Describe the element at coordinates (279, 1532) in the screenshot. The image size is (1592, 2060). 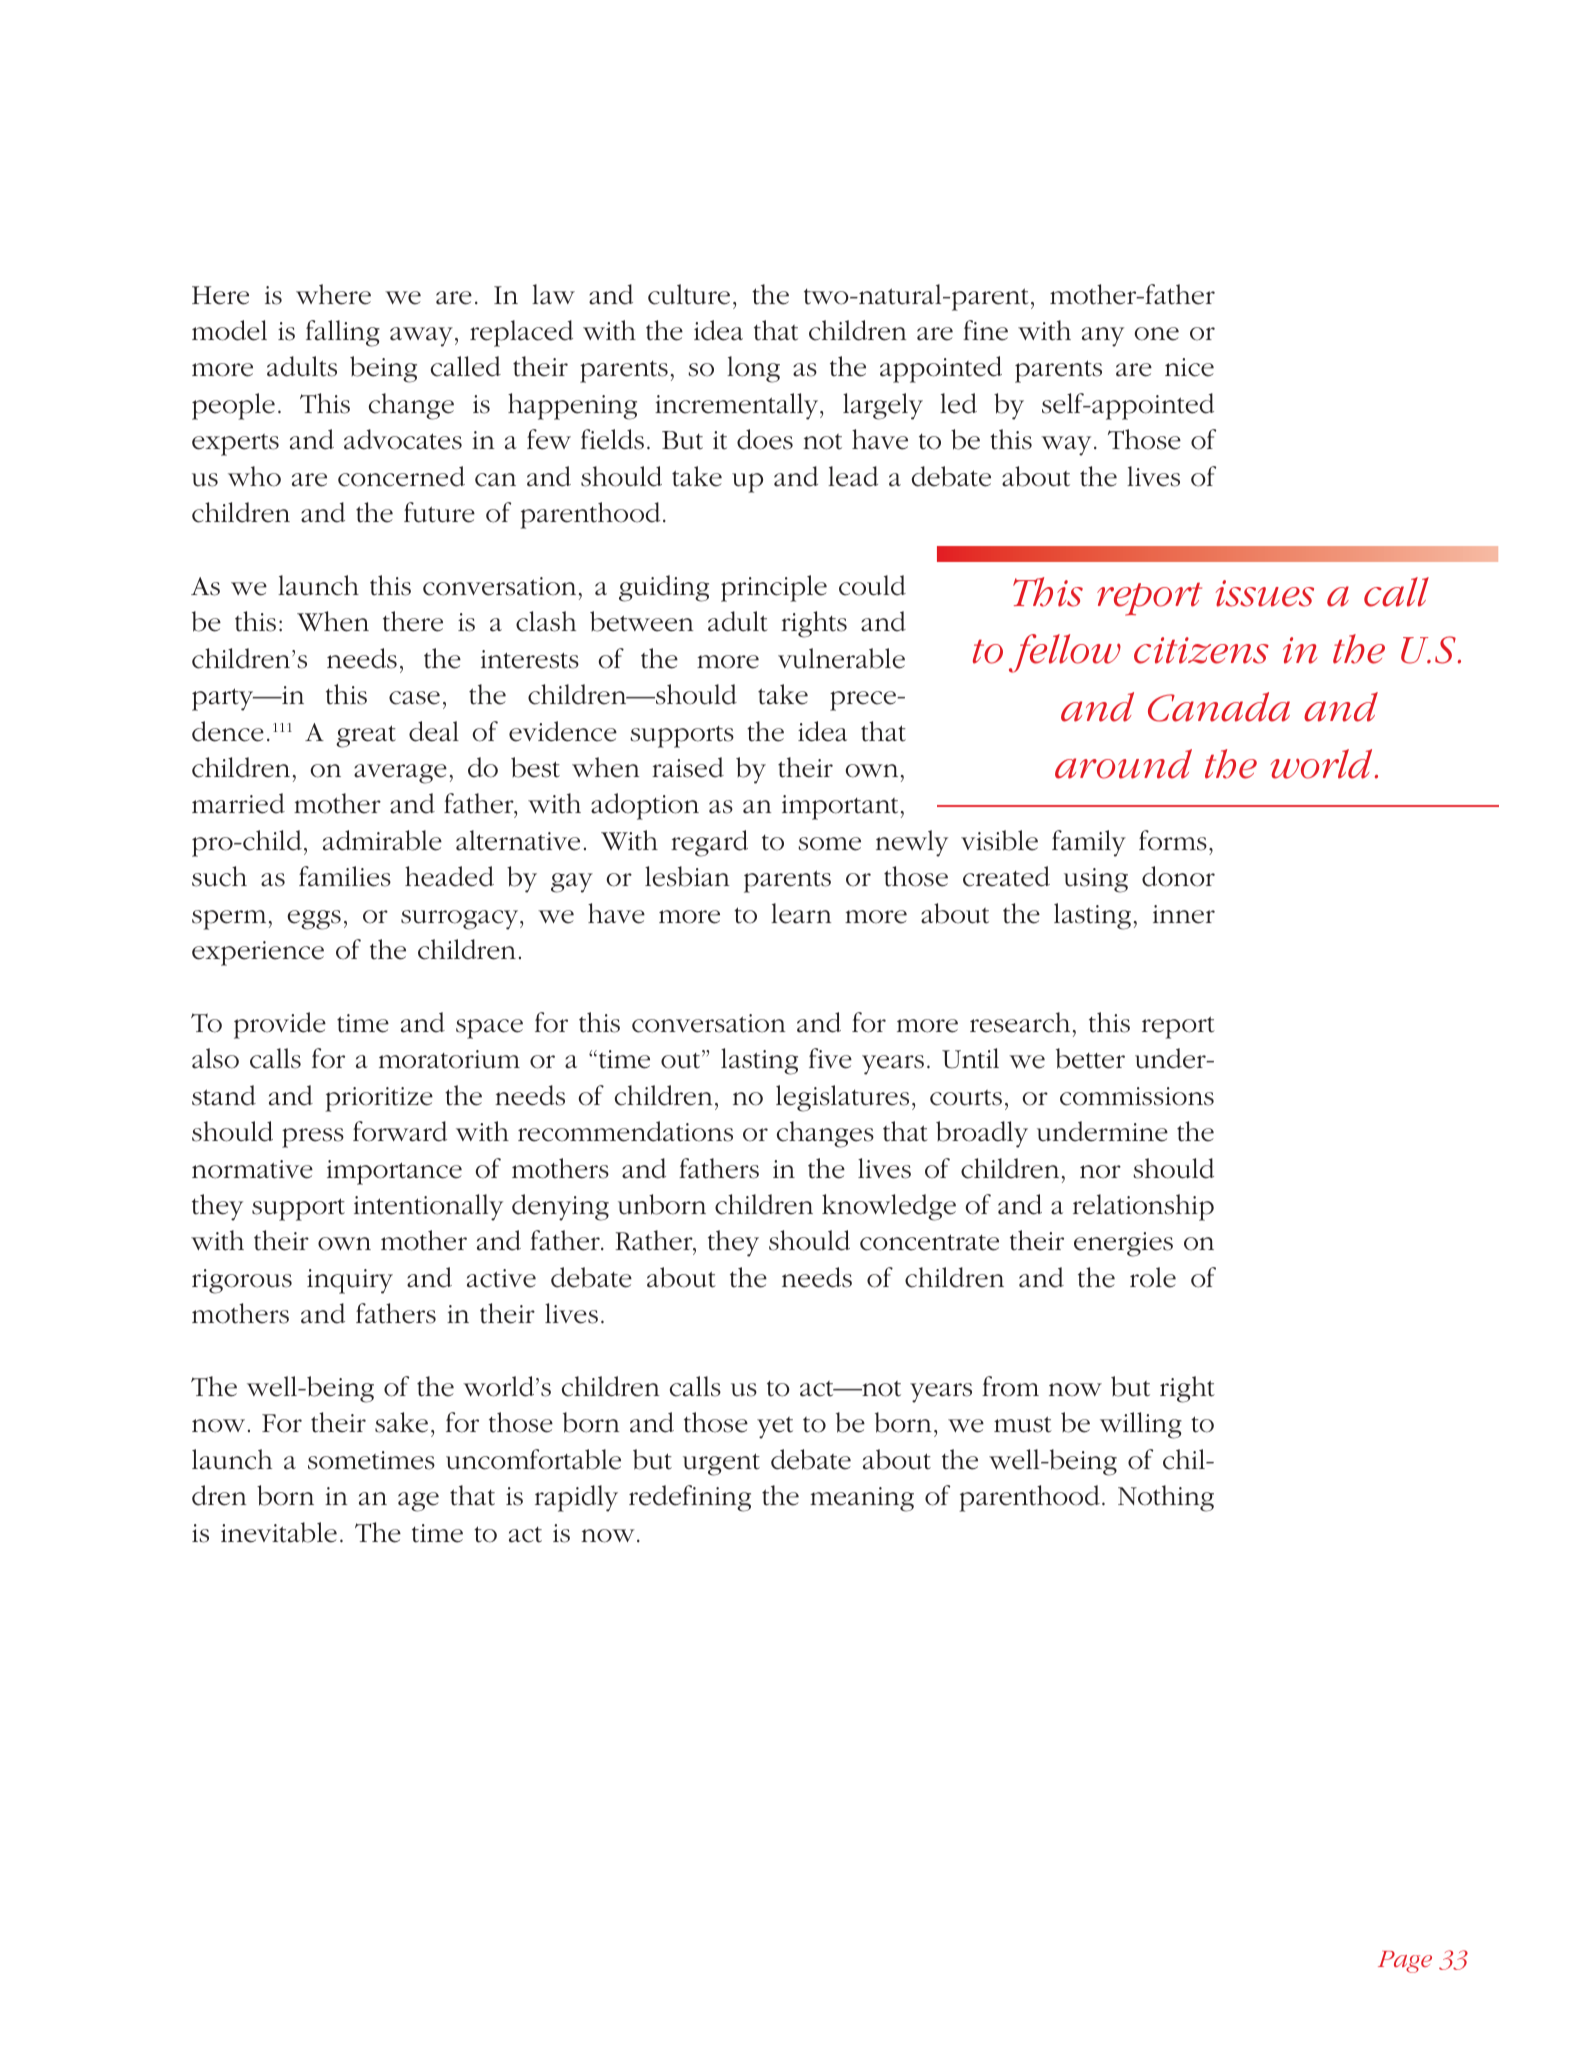
I see `inevitable` at that location.
